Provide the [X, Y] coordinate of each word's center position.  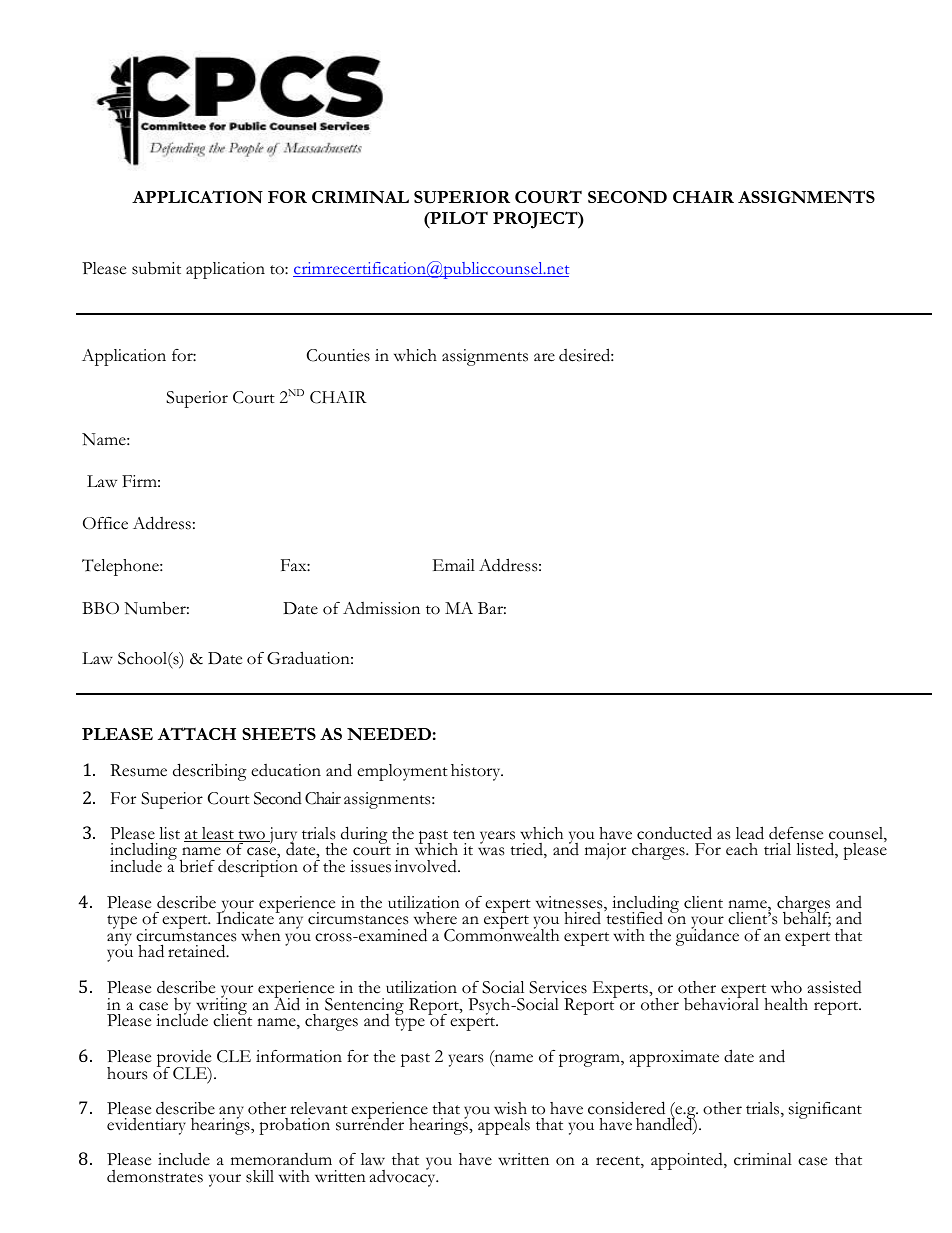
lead [750, 833]
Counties [338, 355]
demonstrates [155, 1176]
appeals [504, 1126]
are [544, 357]
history [477, 772]
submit [156, 268]
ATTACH [197, 733]
